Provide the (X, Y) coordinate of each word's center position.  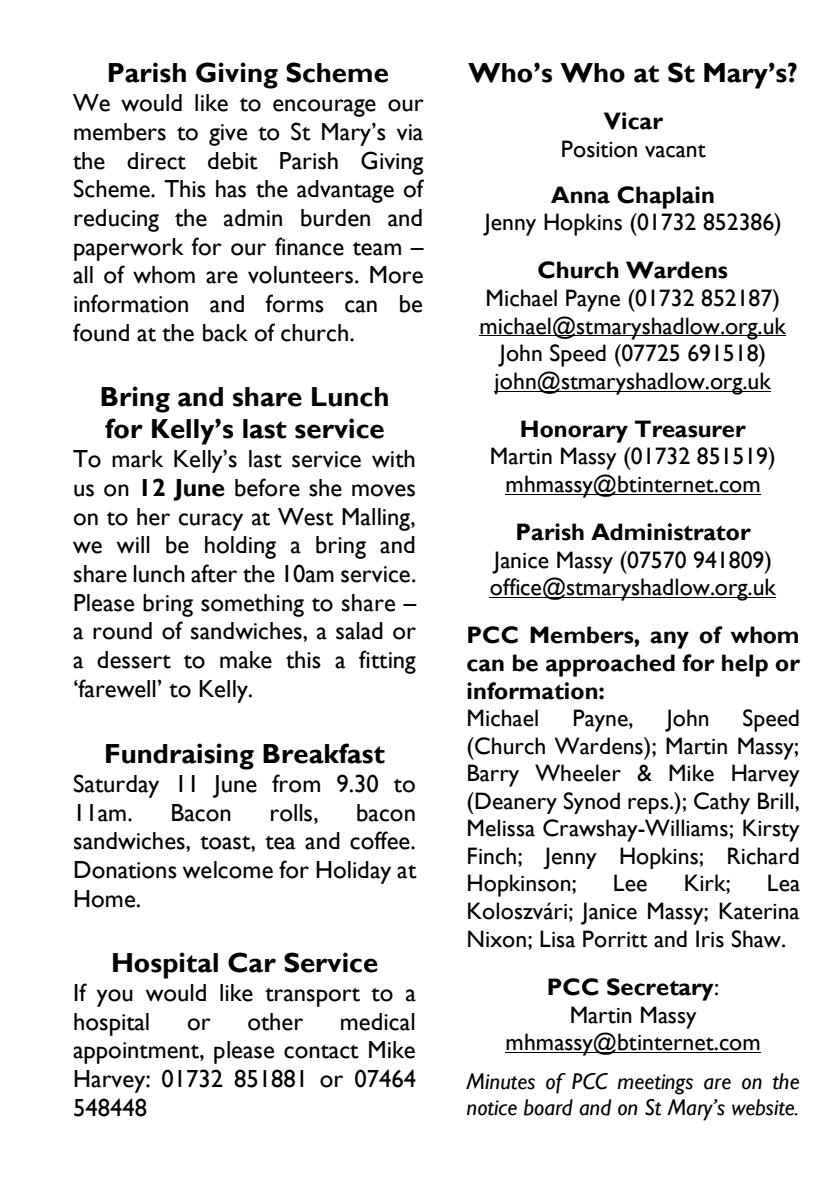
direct (156, 161)
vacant (675, 151)
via (410, 132)
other (275, 1022)
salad (359, 631)
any (669, 640)
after (214, 573)
